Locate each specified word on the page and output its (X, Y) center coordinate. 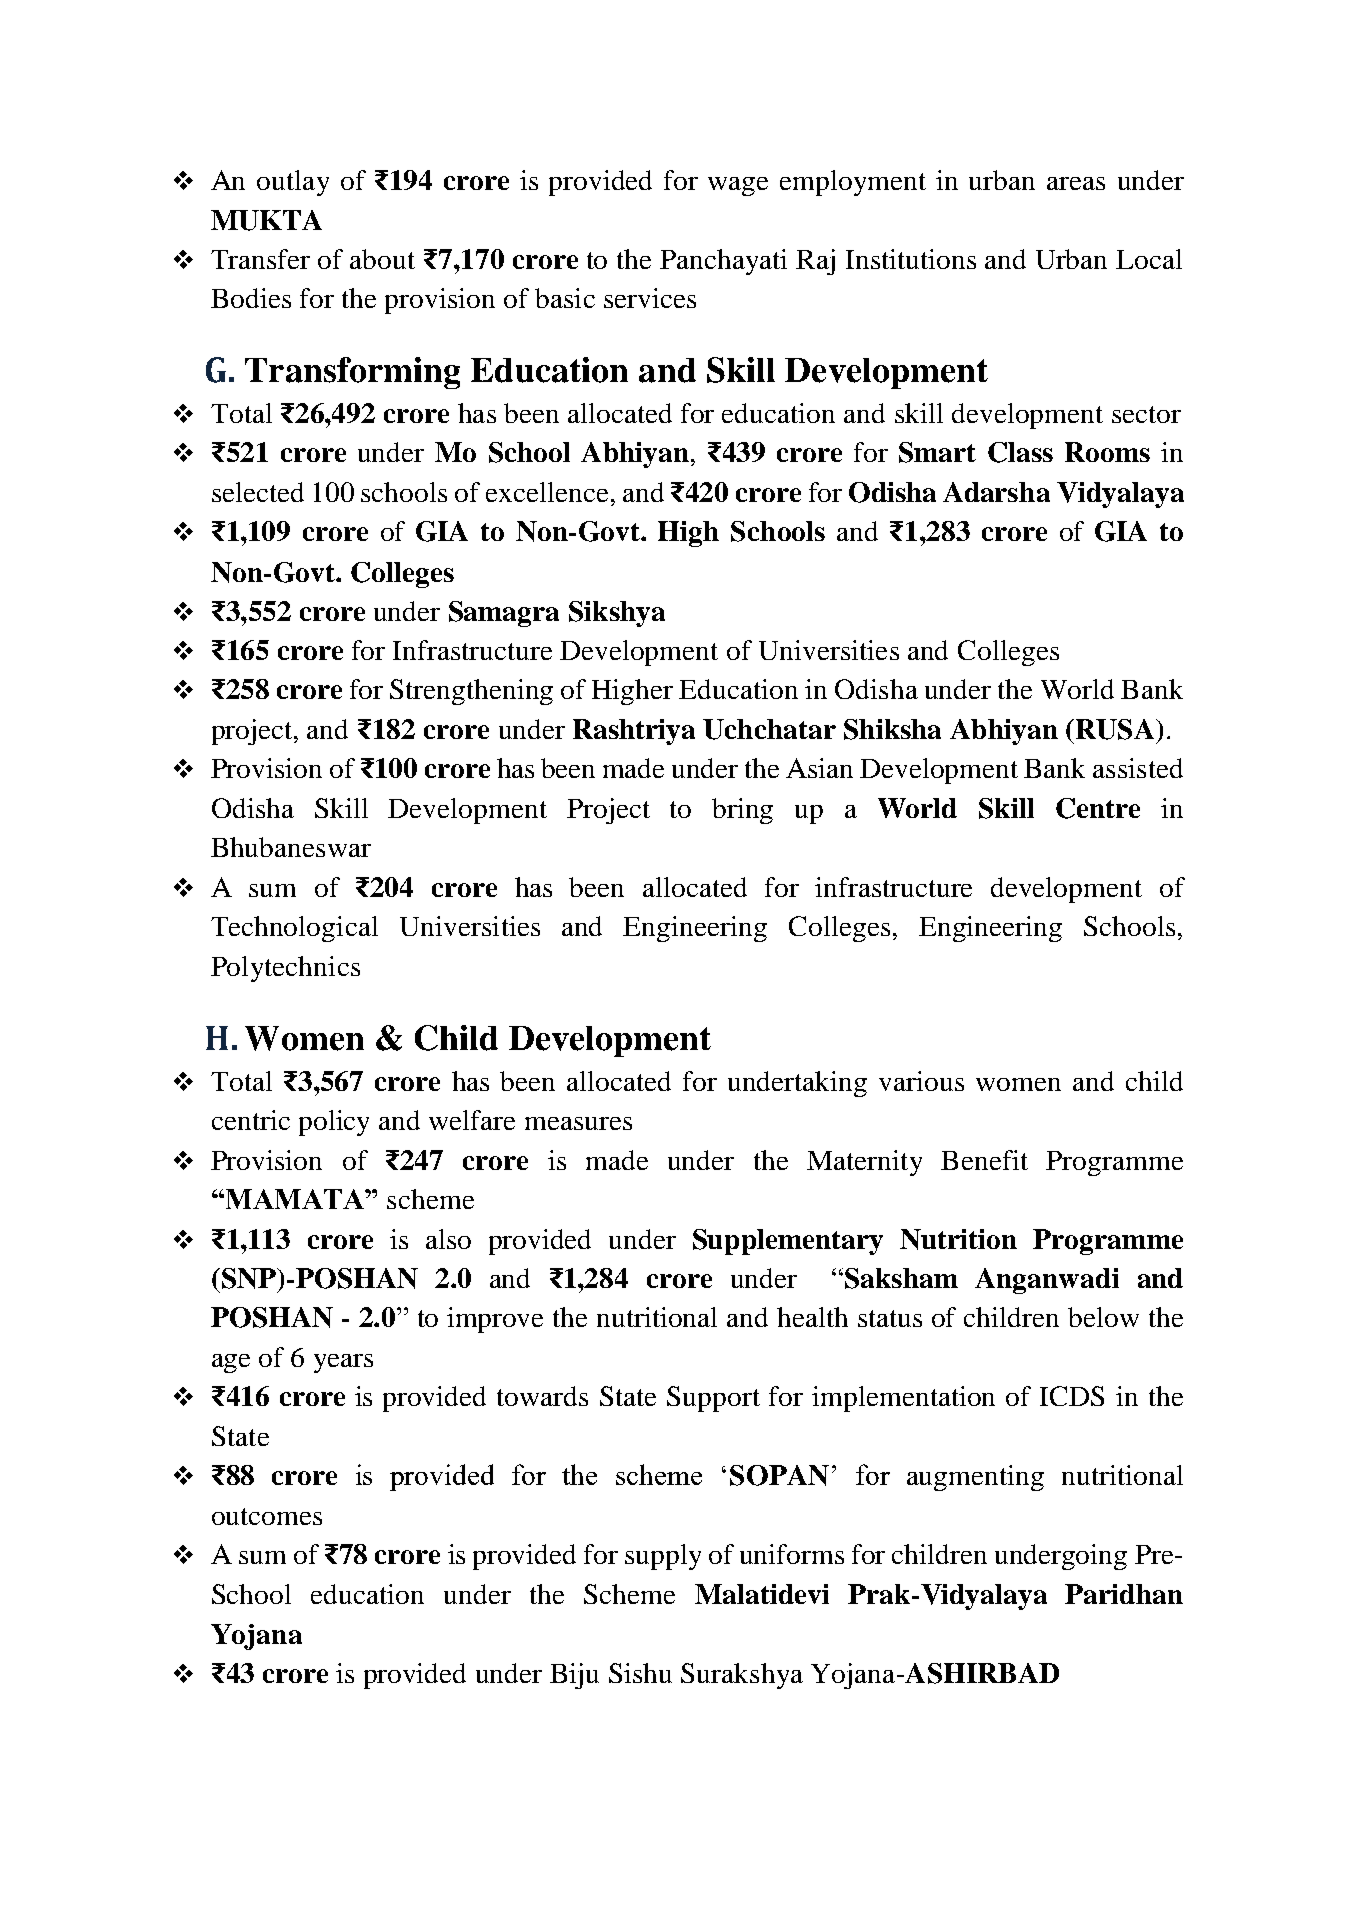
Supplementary (788, 1242)
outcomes (267, 1516)
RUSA (1115, 729)
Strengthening (471, 692)
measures (578, 1123)
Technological (294, 929)
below (1103, 1317)
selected (258, 492)
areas (1076, 183)
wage (738, 186)
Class (1020, 452)
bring (742, 811)
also (448, 1239)
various (921, 1081)
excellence (547, 492)
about (382, 259)
